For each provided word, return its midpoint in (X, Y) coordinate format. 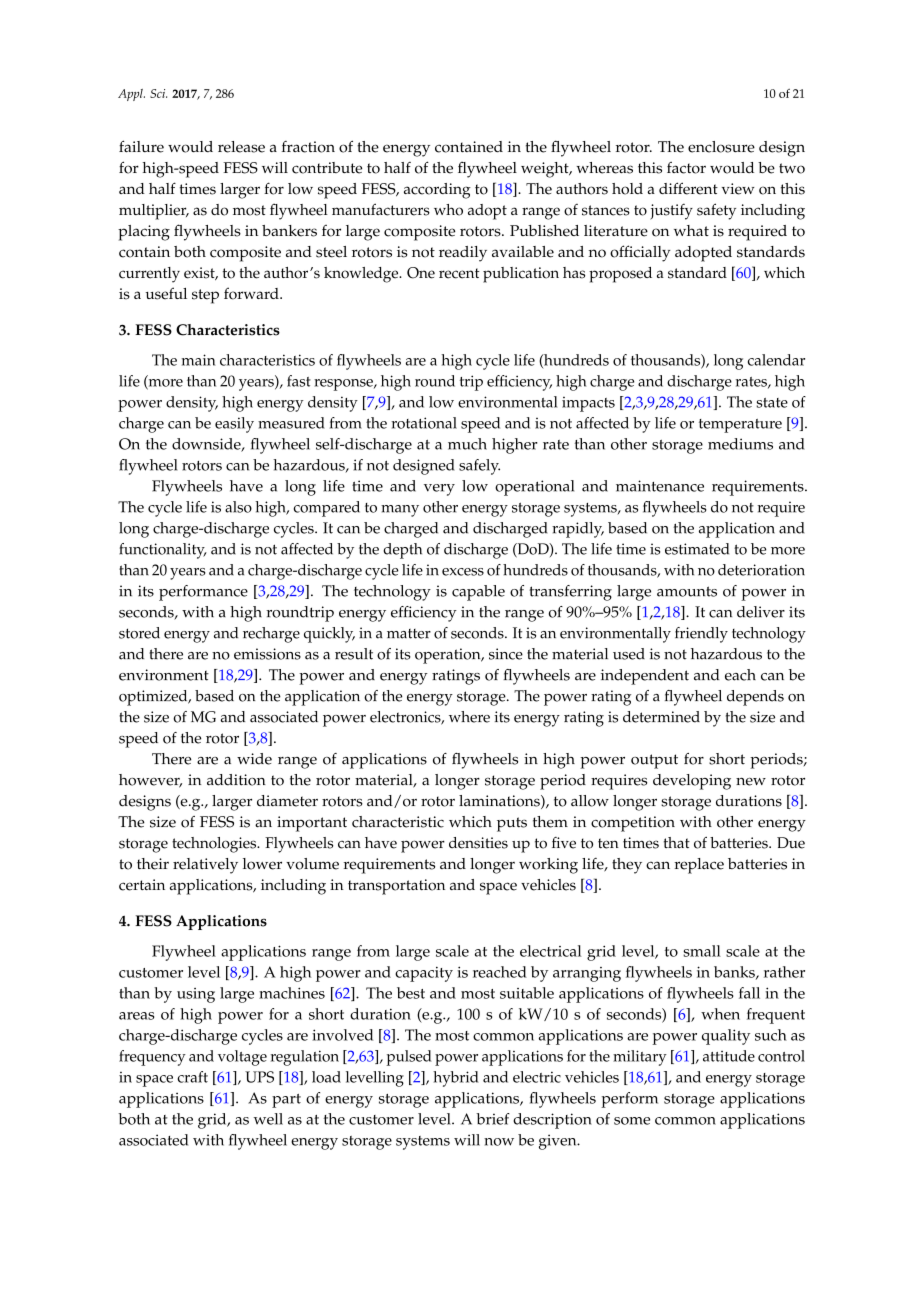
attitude (729, 1056)
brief (493, 1119)
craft (192, 1077)
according (437, 191)
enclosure (721, 147)
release (241, 147)
